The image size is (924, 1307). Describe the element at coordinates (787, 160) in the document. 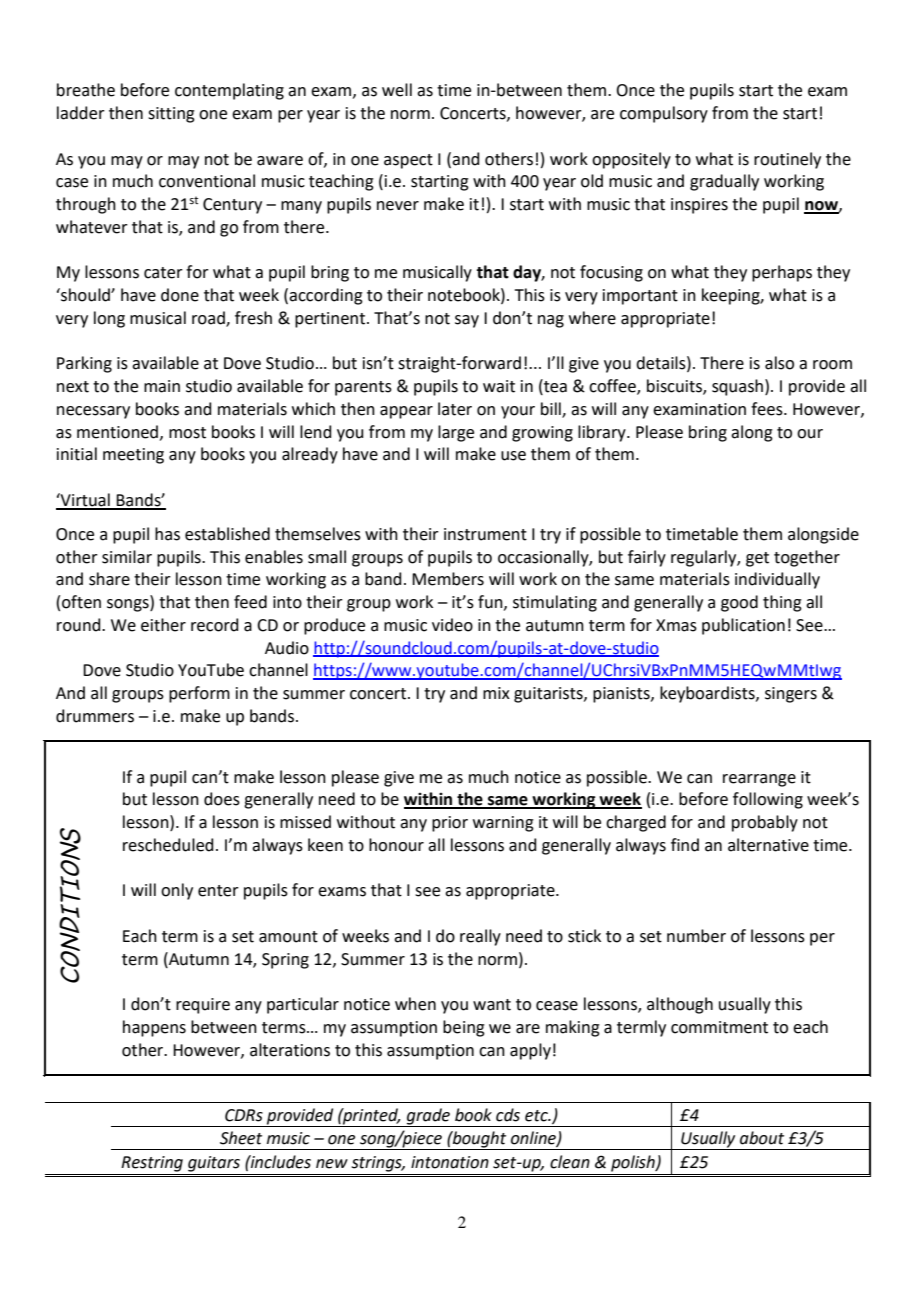

I see `routinely` at that location.
